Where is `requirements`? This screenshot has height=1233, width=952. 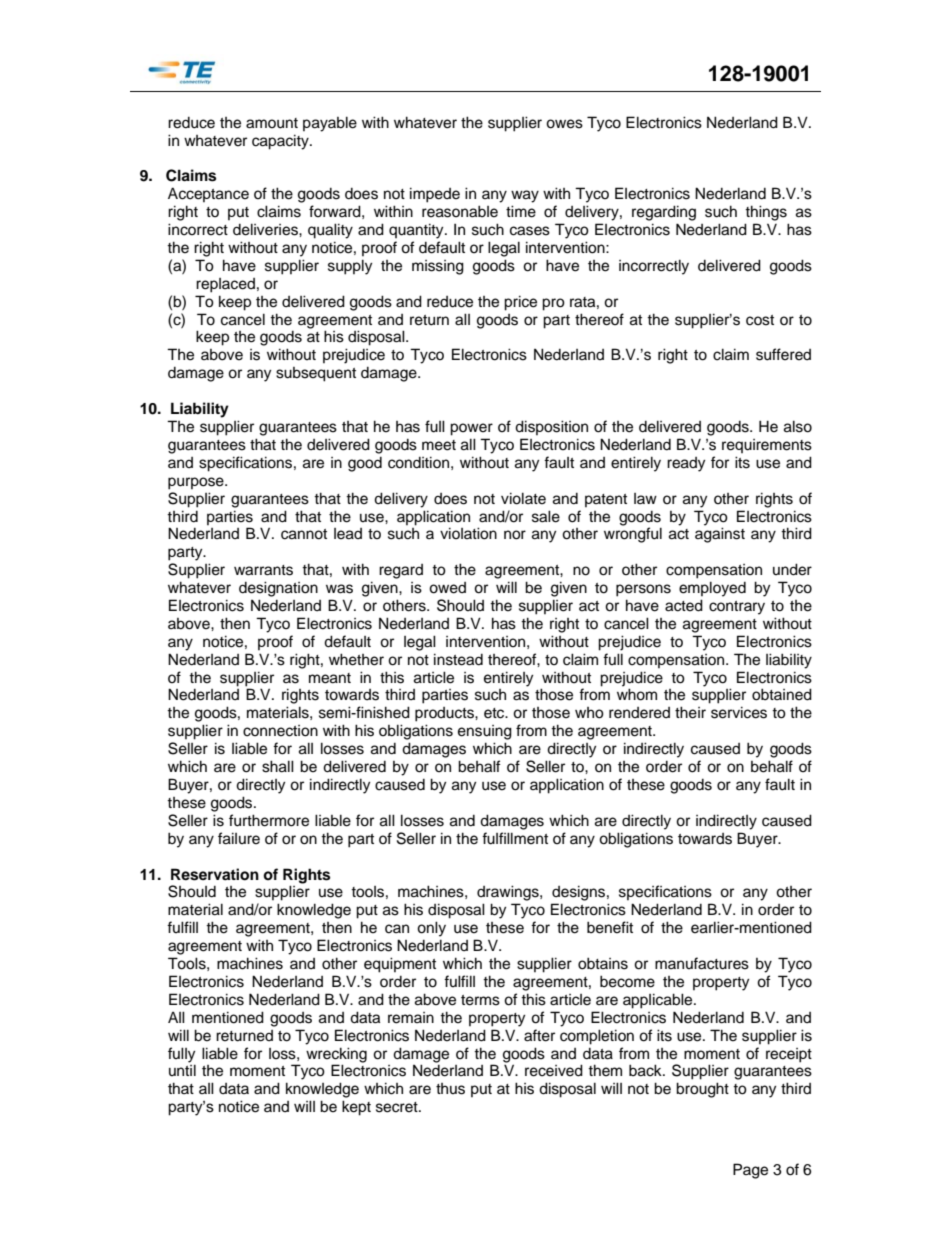
requirements is located at coordinates (767, 446).
